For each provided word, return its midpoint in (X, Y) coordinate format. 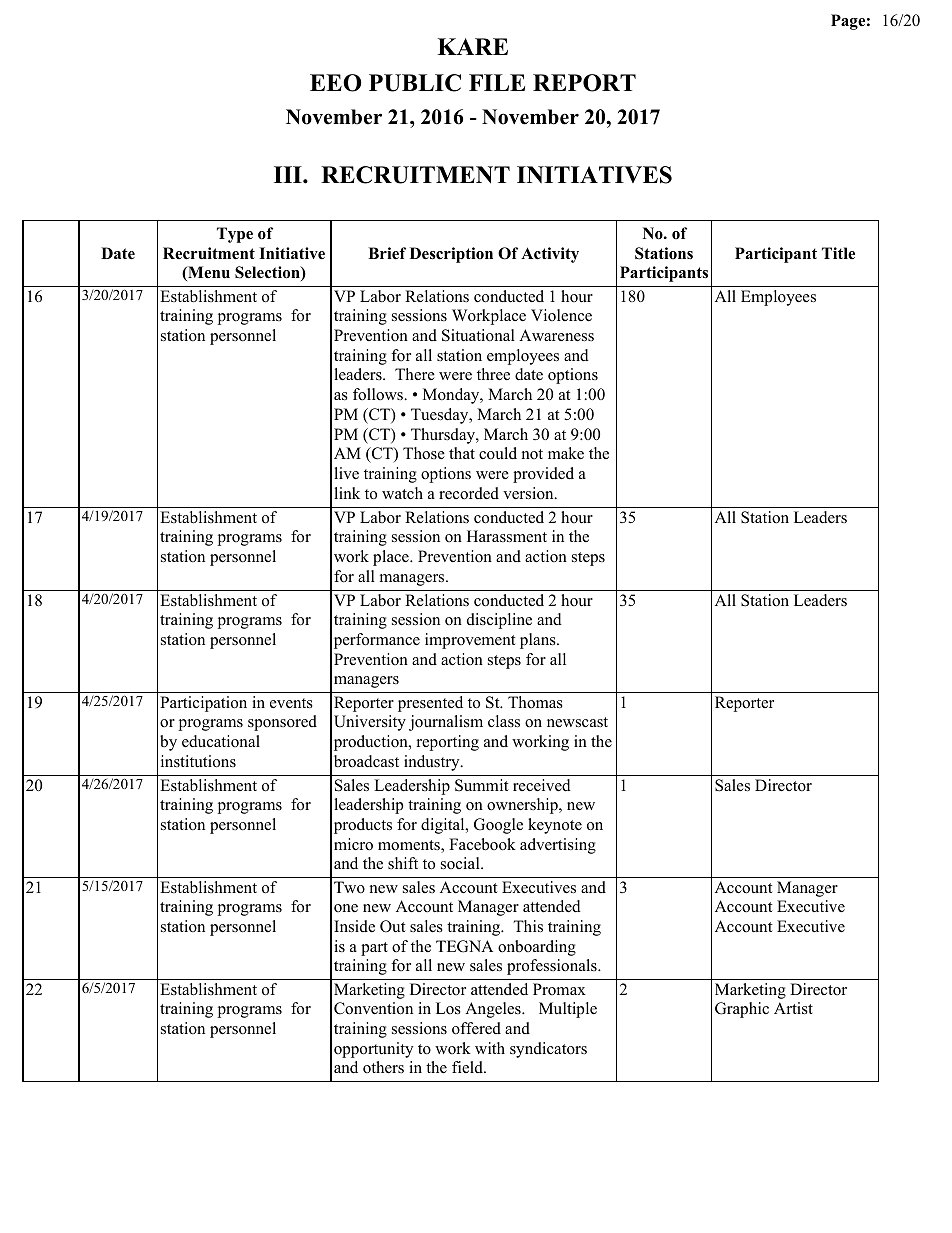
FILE (497, 82)
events (291, 703)
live (346, 473)
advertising (558, 846)
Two (349, 887)
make (566, 453)
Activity (550, 255)
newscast (577, 722)
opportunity (373, 1050)
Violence (561, 315)
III (289, 174)
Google (498, 826)
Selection (268, 273)
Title (838, 253)
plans (539, 641)
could (498, 453)
